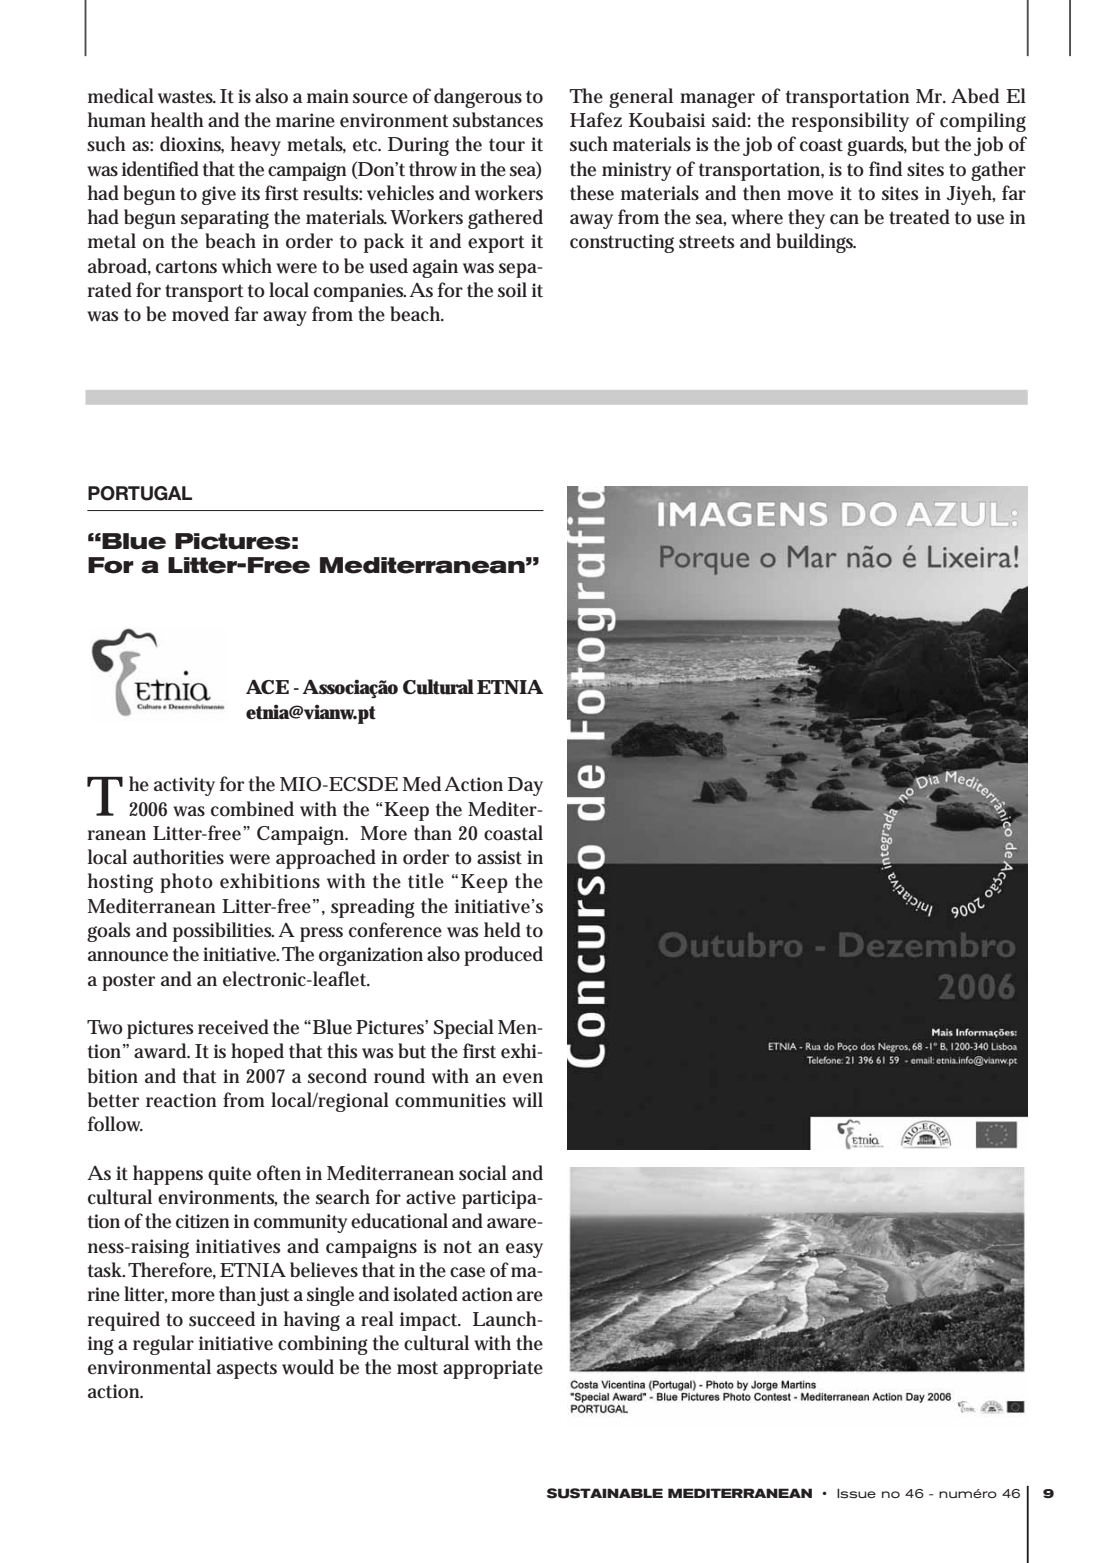 This document has height=1563, width=1111. I want to click on aspects, so click(247, 1370).
